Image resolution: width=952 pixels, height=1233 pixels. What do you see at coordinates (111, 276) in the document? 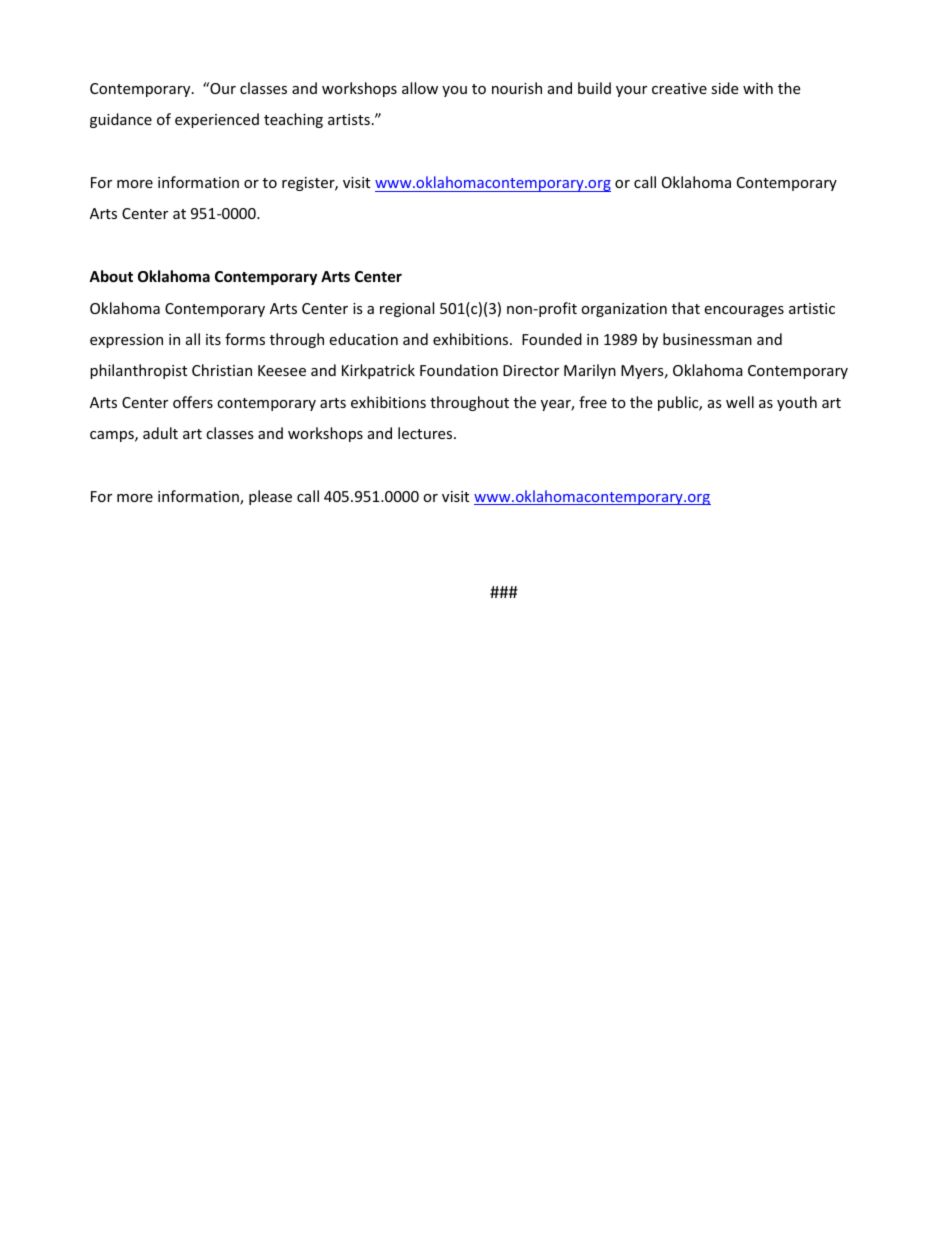
I see `About` at bounding box center [111, 276].
